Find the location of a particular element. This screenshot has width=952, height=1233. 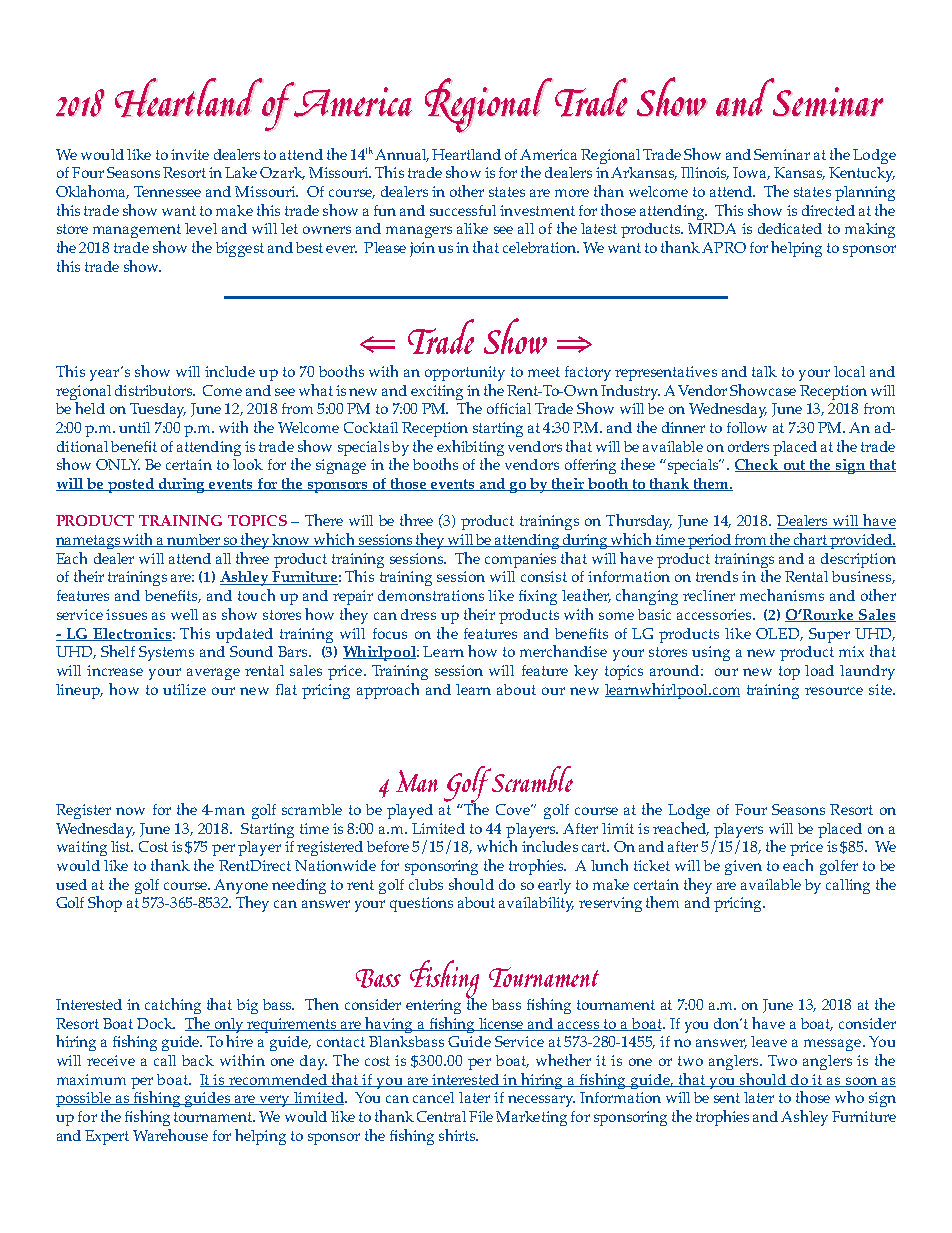

Iowa is located at coordinates (751, 173).
